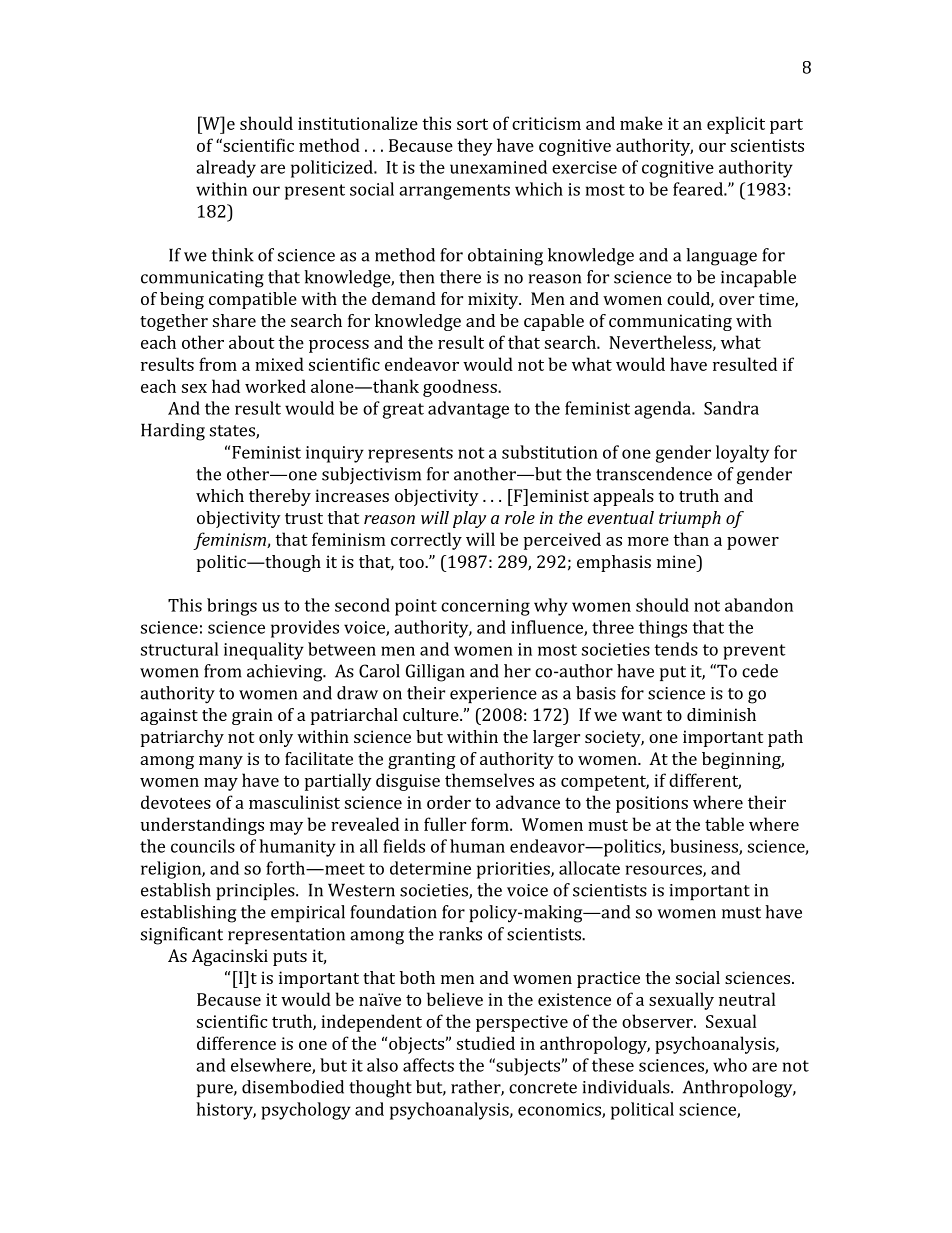 The image size is (952, 1233). Describe the element at coordinates (736, 125) in the screenshot. I see `explicit` at that location.
